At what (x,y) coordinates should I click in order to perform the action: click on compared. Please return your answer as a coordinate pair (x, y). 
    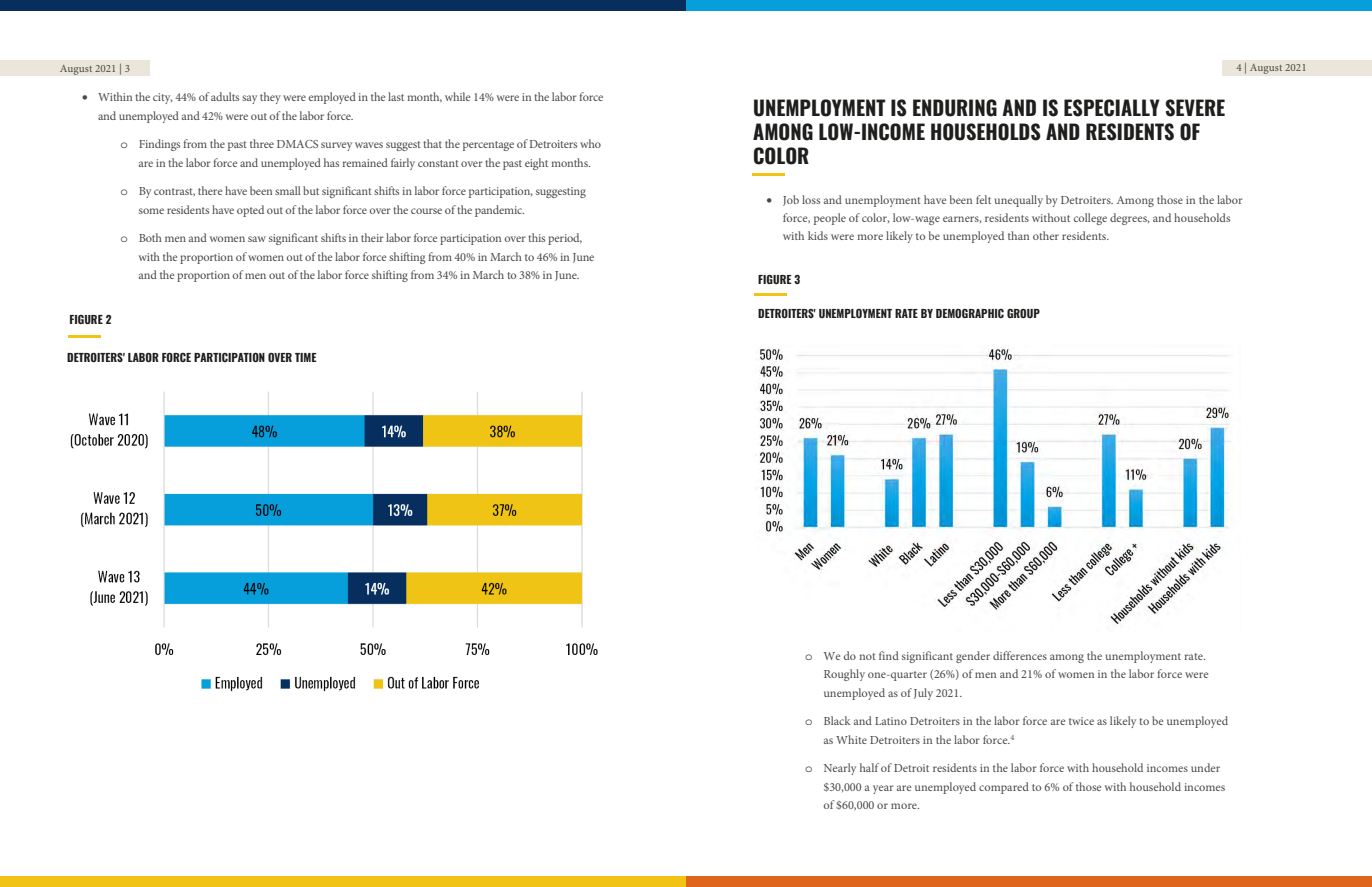
    Looking at the image, I should click on (1004, 788).
